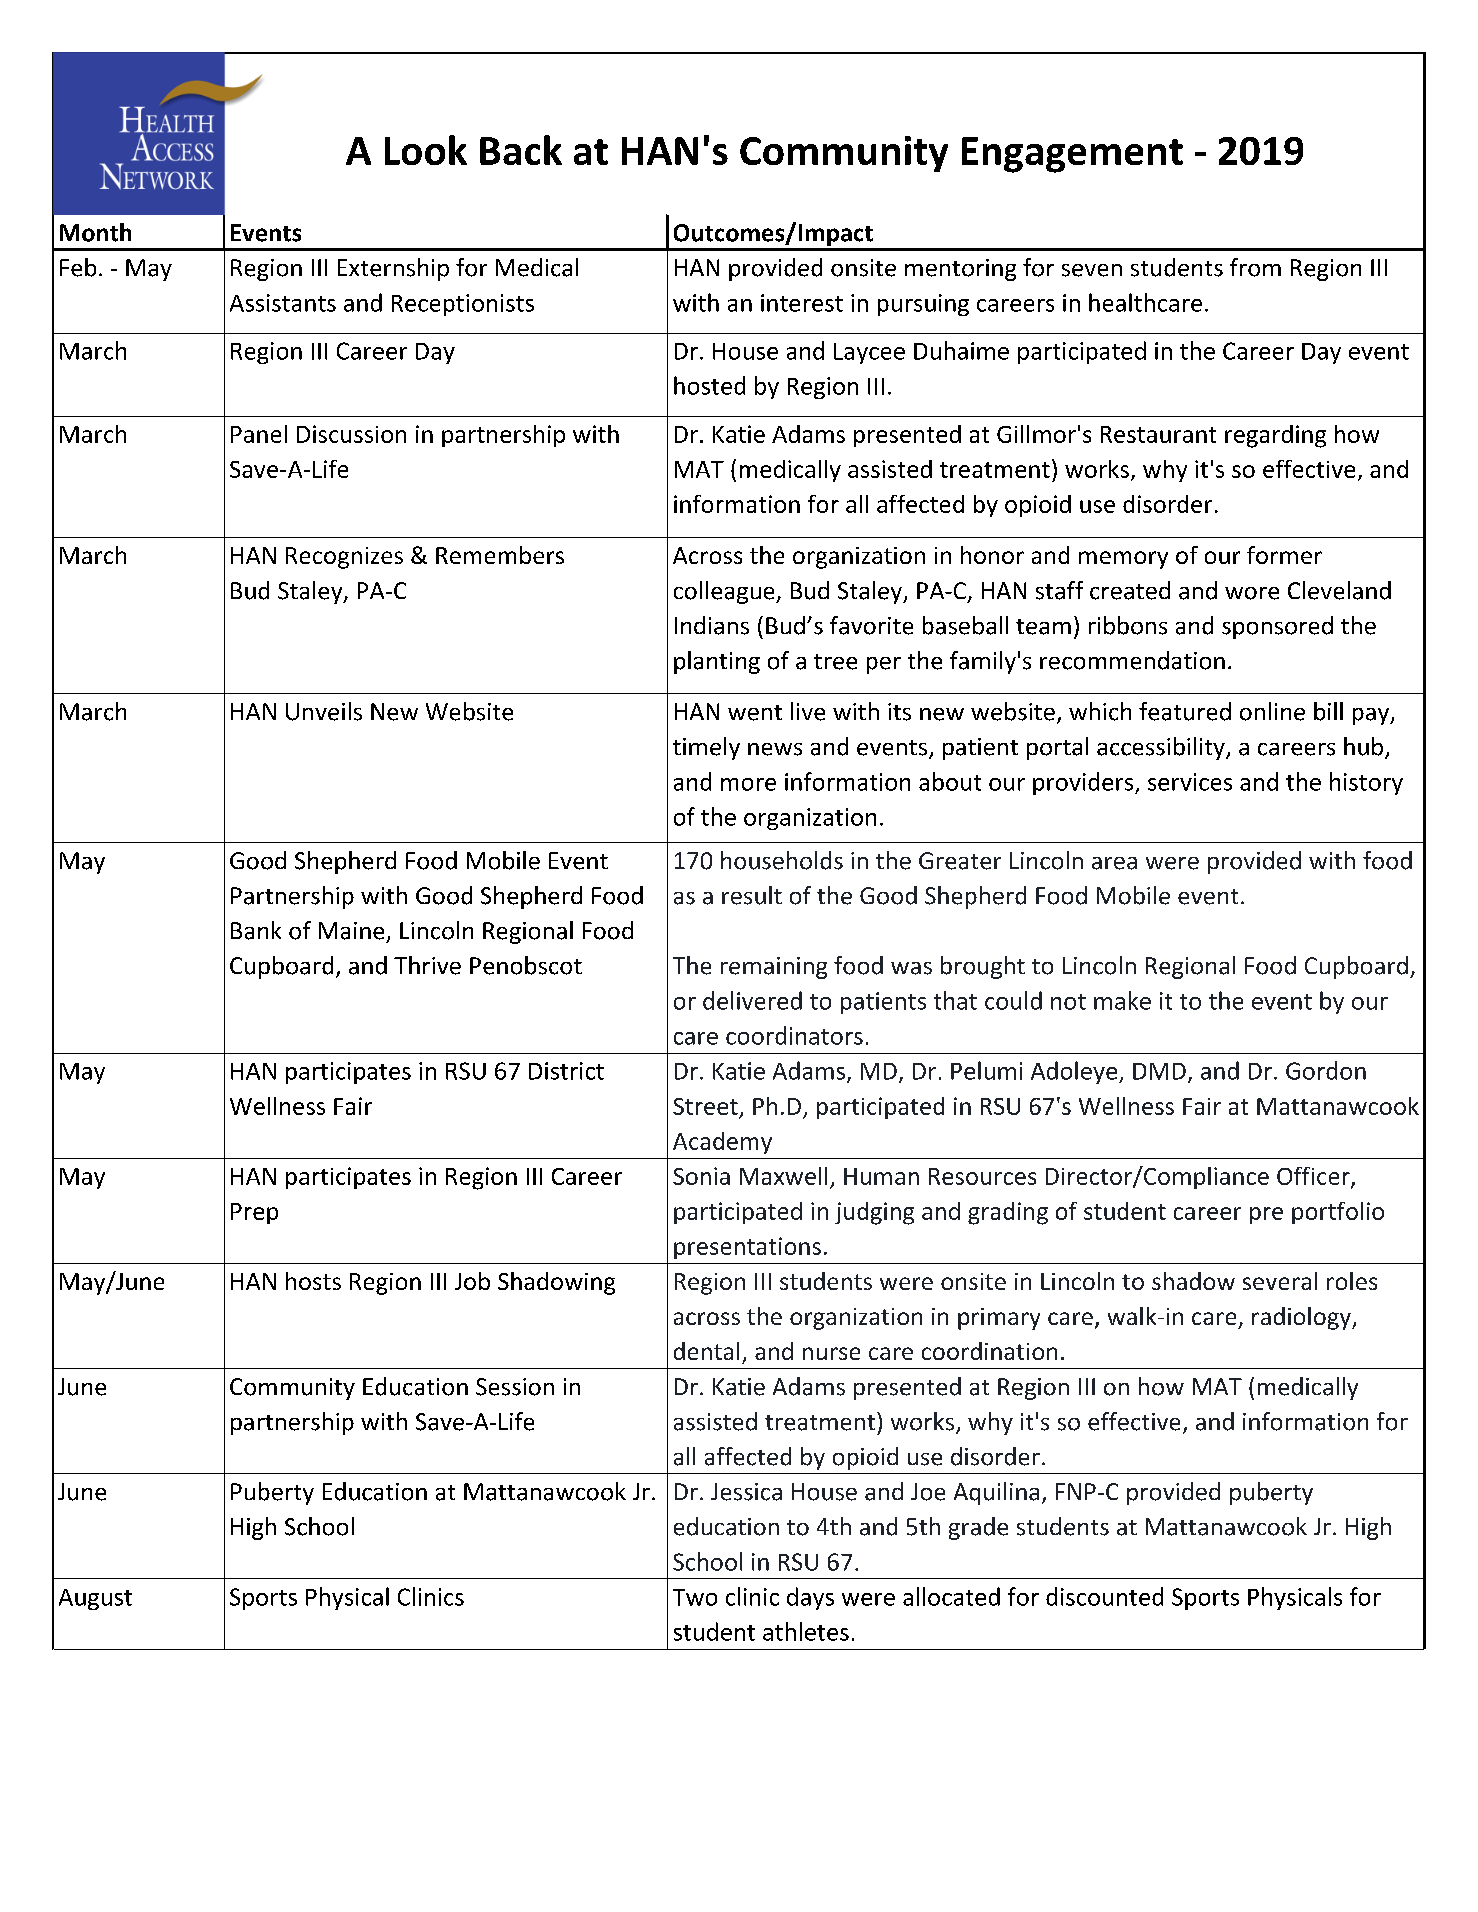 The width and height of the screenshot is (1478, 1912). Describe the element at coordinates (95, 232) in the screenshot. I see `Month` at that location.
